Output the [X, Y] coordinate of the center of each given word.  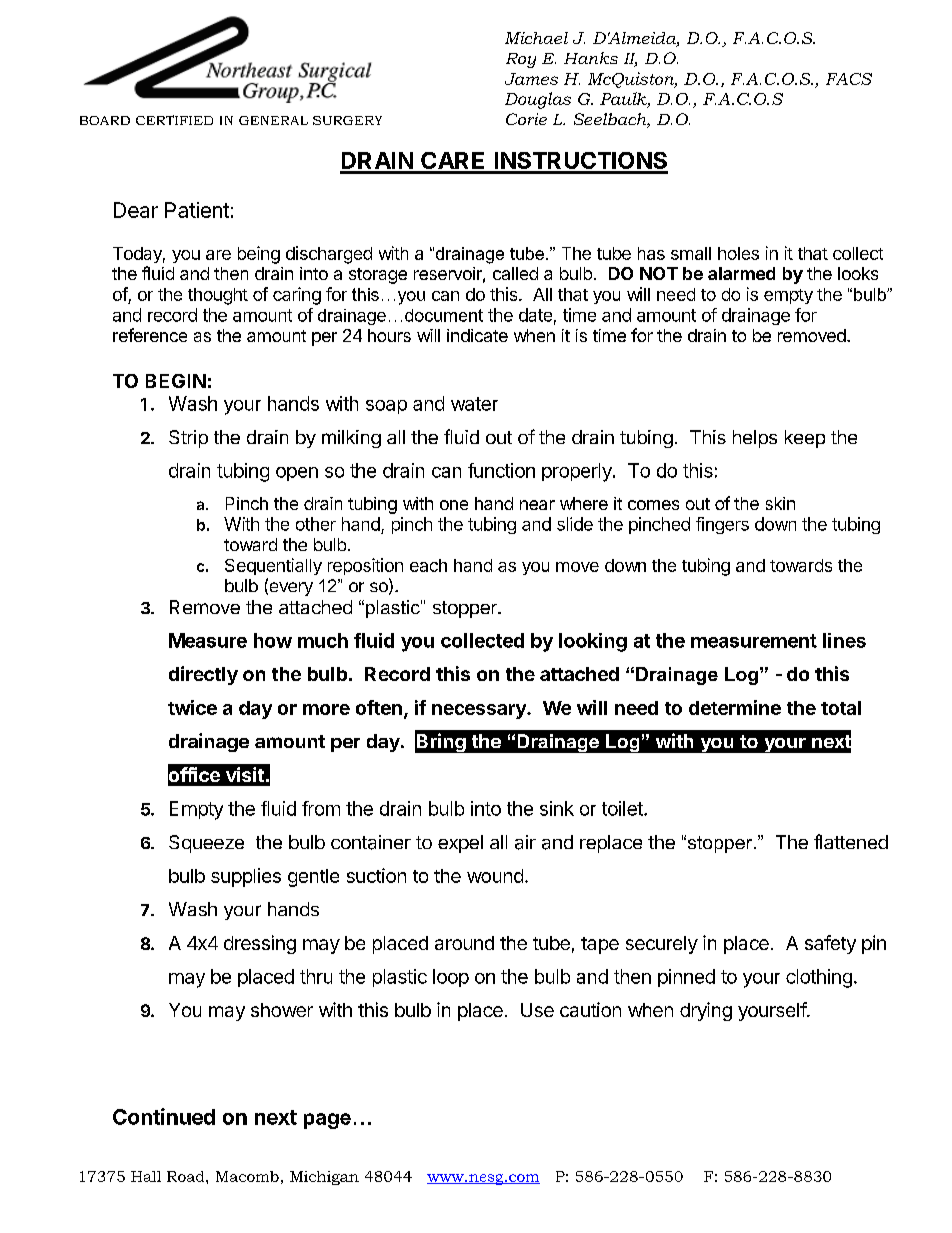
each [428, 565]
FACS [849, 79]
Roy [521, 60]
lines [844, 640]
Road [187, 1176]
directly [203, 675]
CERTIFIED [174, 120]
